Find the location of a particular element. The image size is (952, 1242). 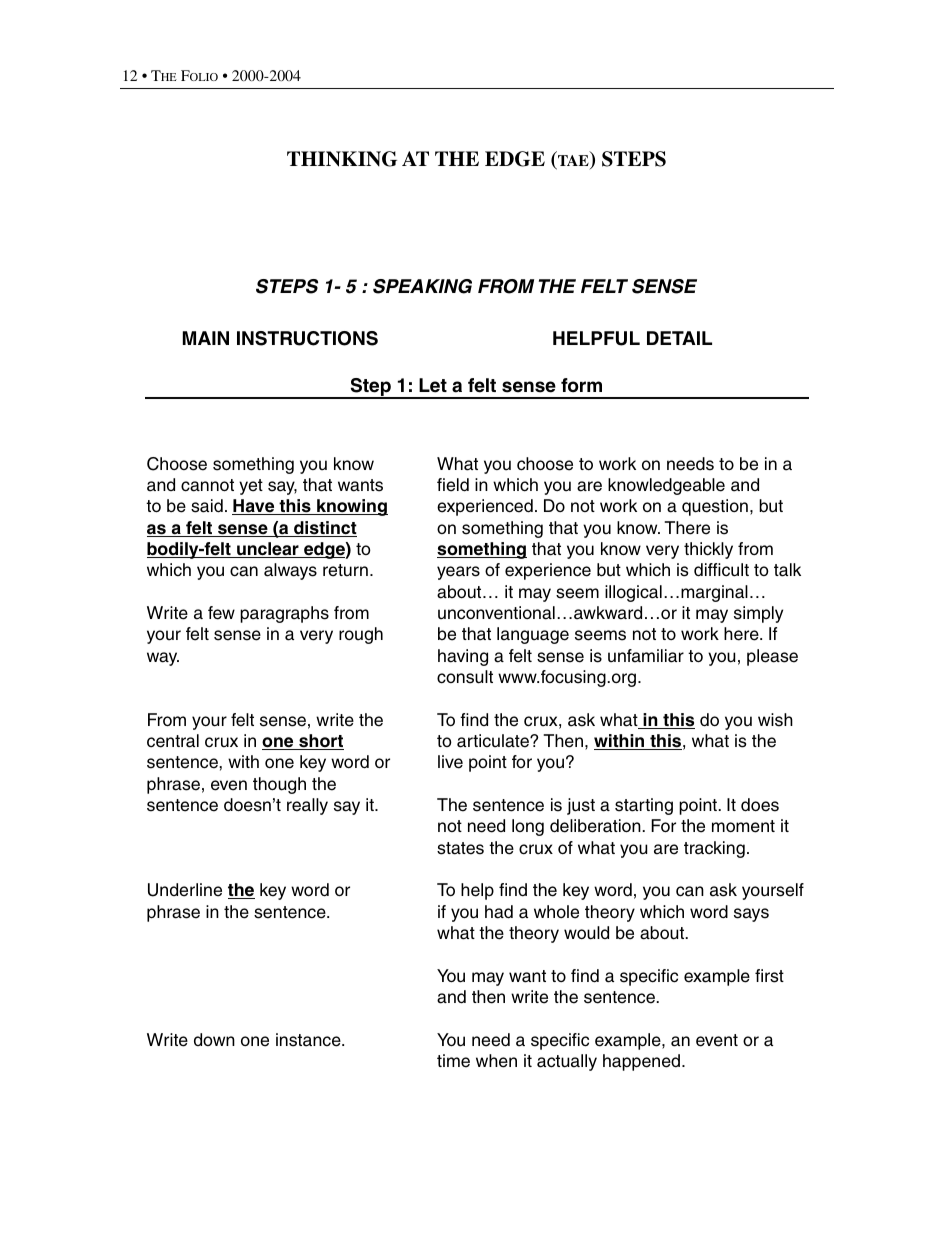

DETAIL is located at coordinates (679, 338).
